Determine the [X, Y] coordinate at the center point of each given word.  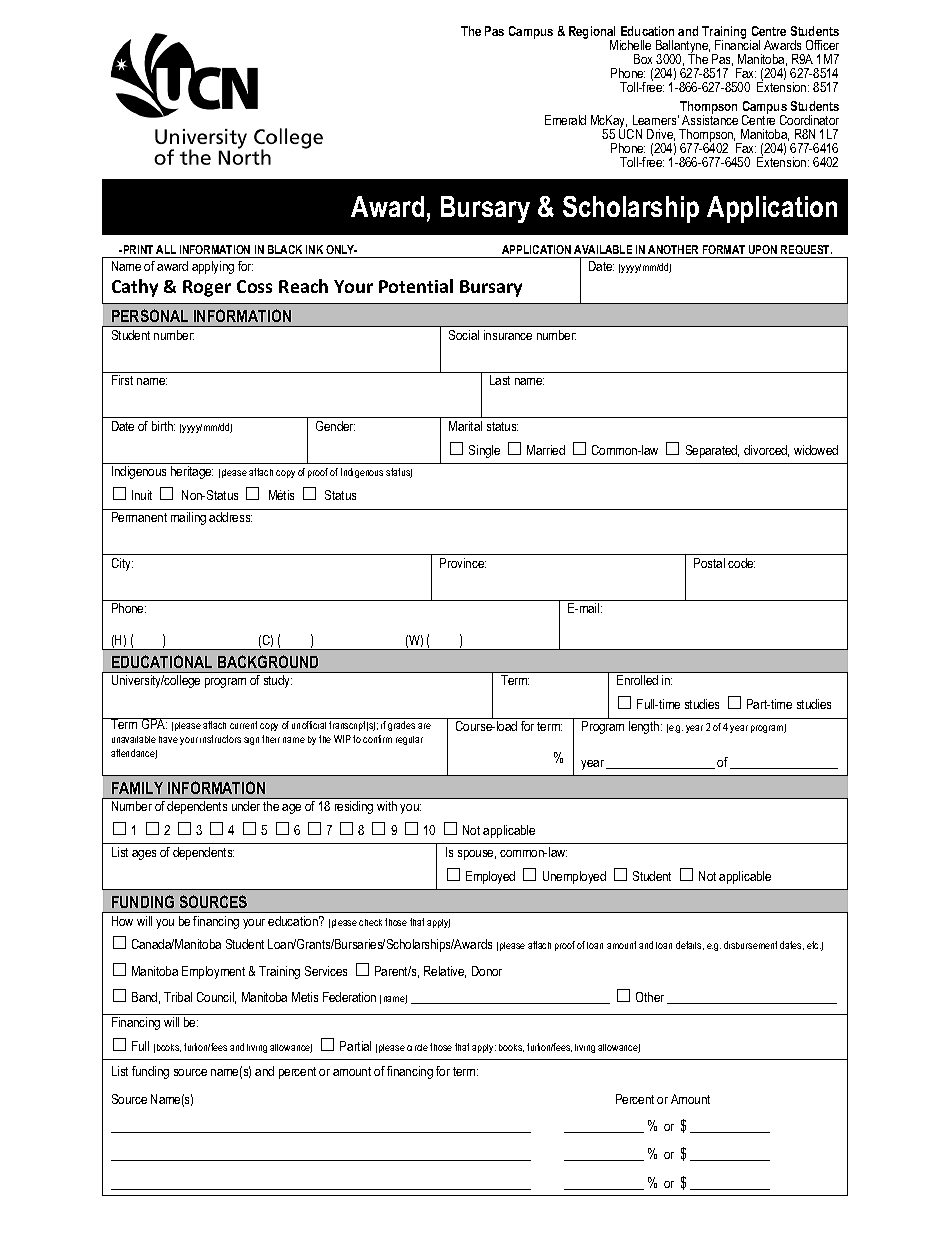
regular [409, 740]
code [741, 563]
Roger [207, 288]
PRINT [137, 249]
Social [464, 335]
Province [463, 563]
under [246, 806]
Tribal [178, 997]
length [645, 727]
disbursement [750, 945]
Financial [737, 44]
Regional [593, 34]
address [230, 517]
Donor [487, 971]
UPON [763, 249]
